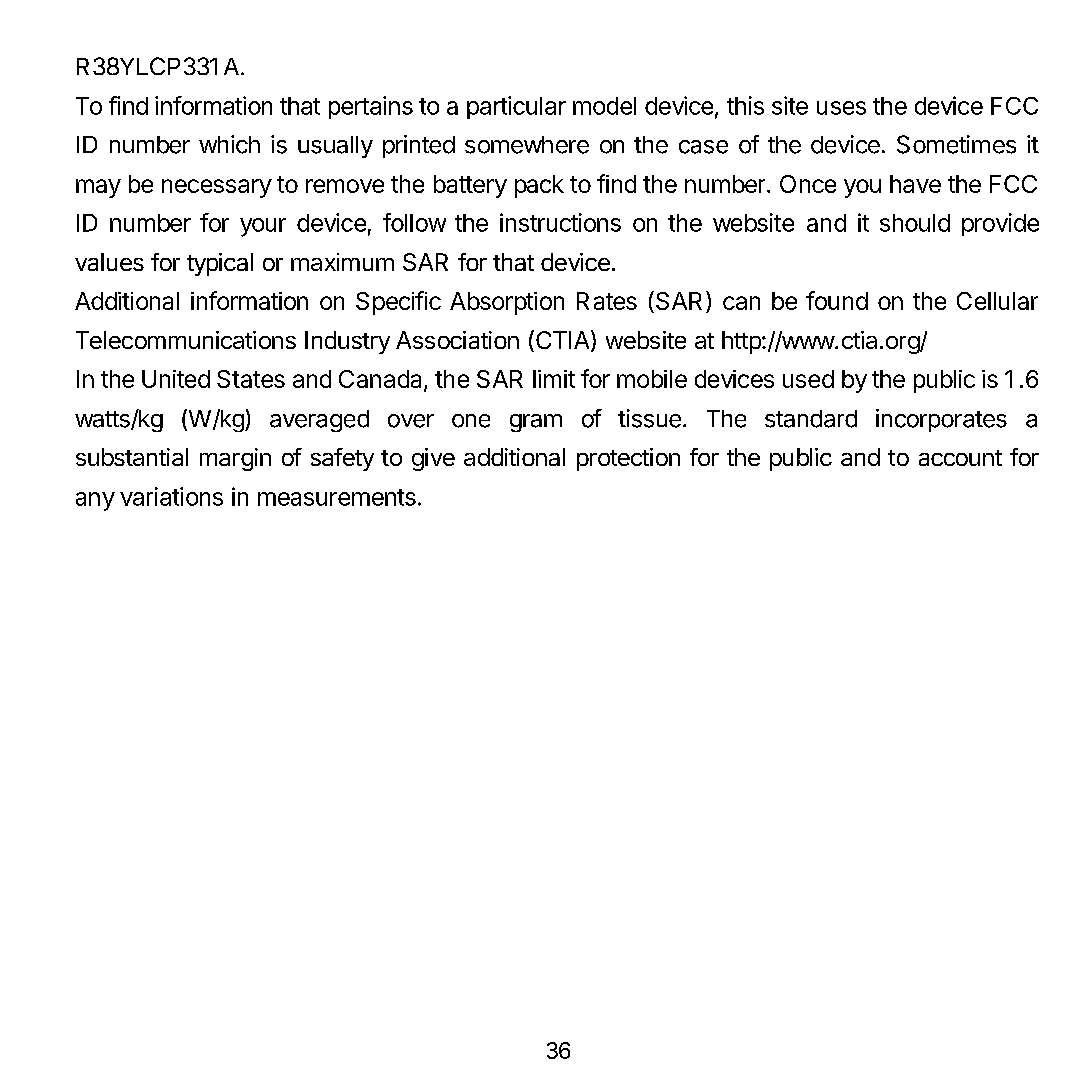 The width and height of the screenshot is (1092, 1092). What do you see at coordinates (507, 303) in the screenshot?
I see `Absorption` at bounding box center [507, 303].
